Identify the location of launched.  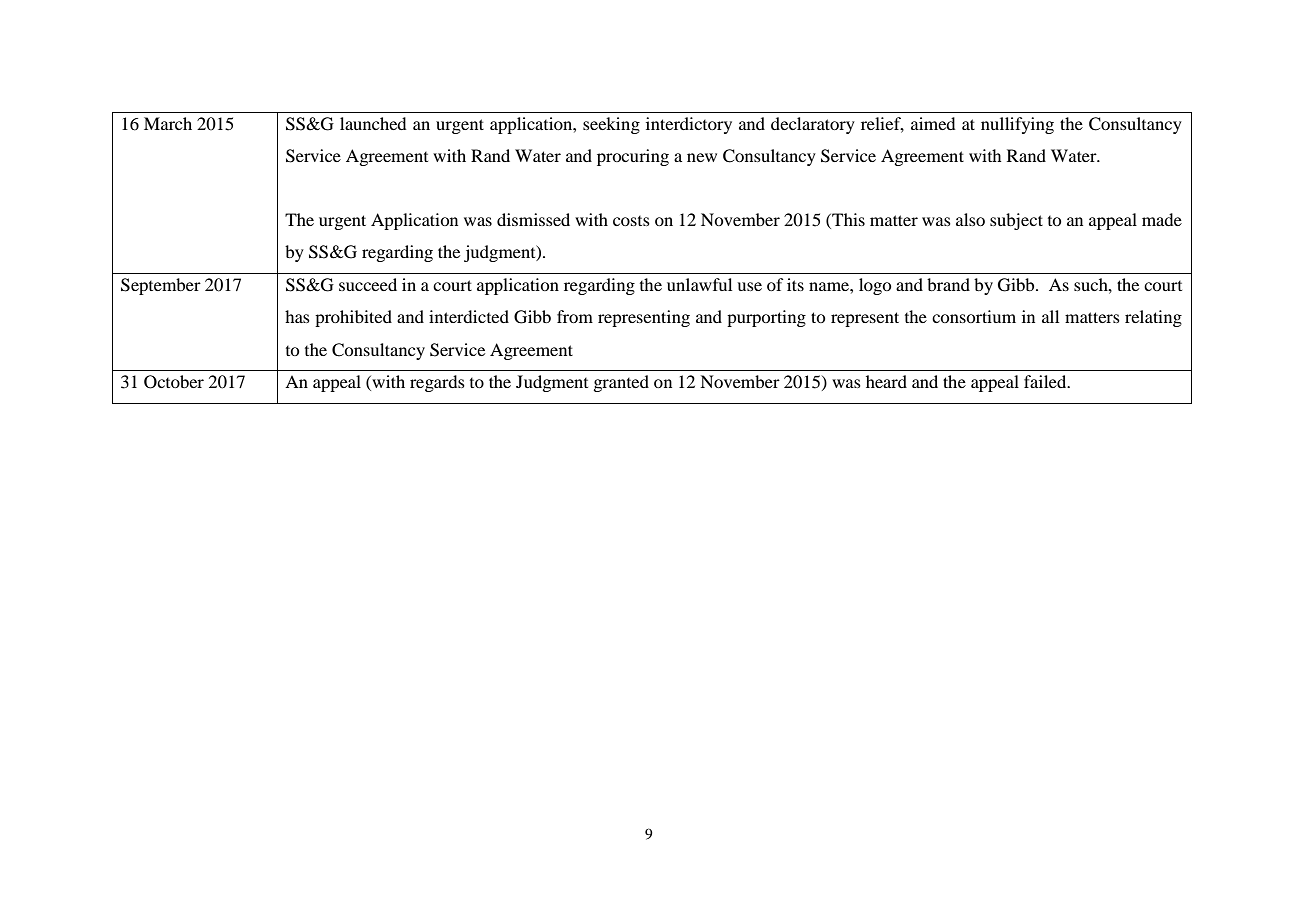
(373, 123).
